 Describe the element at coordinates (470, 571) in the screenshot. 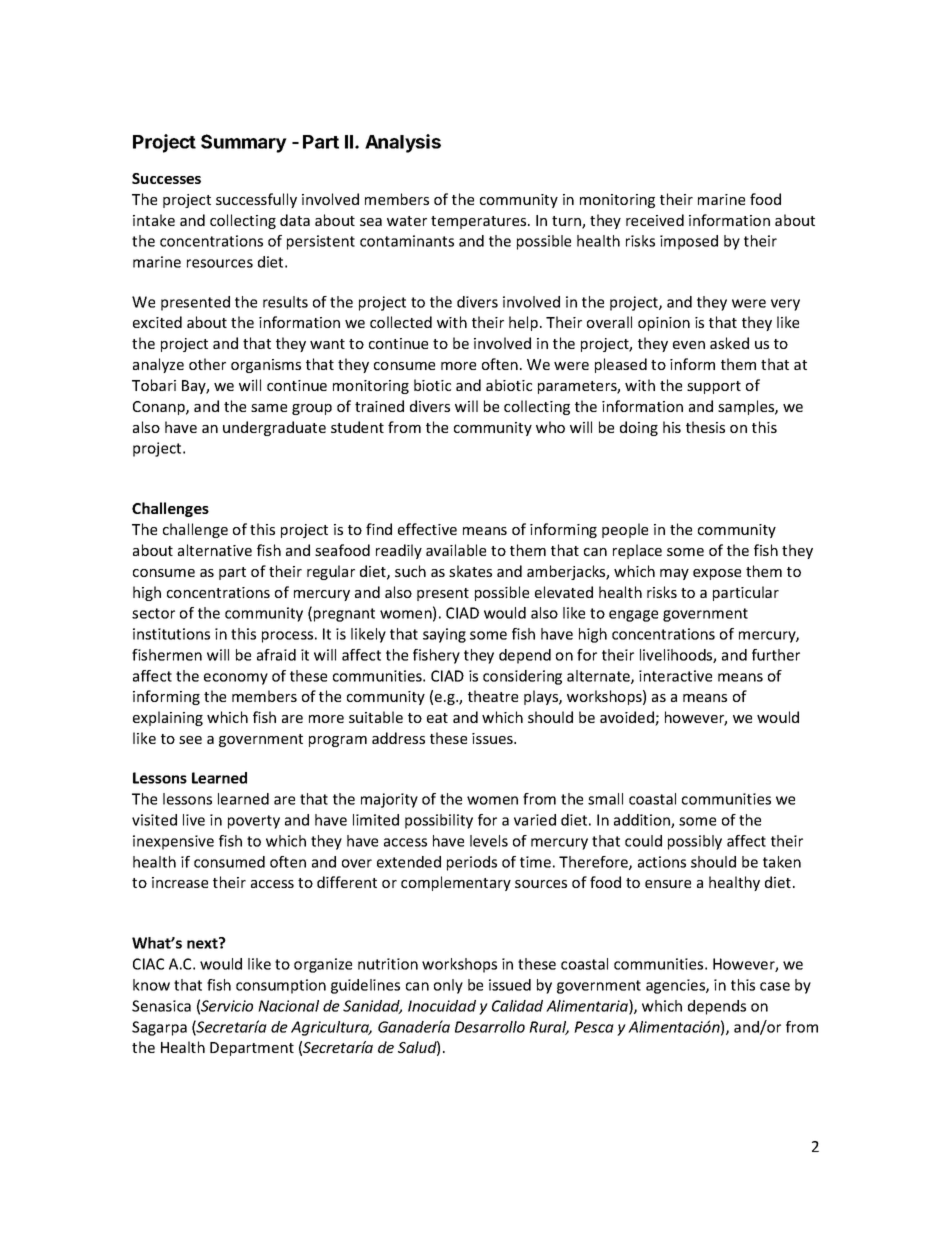

I see `skates` at that location.
